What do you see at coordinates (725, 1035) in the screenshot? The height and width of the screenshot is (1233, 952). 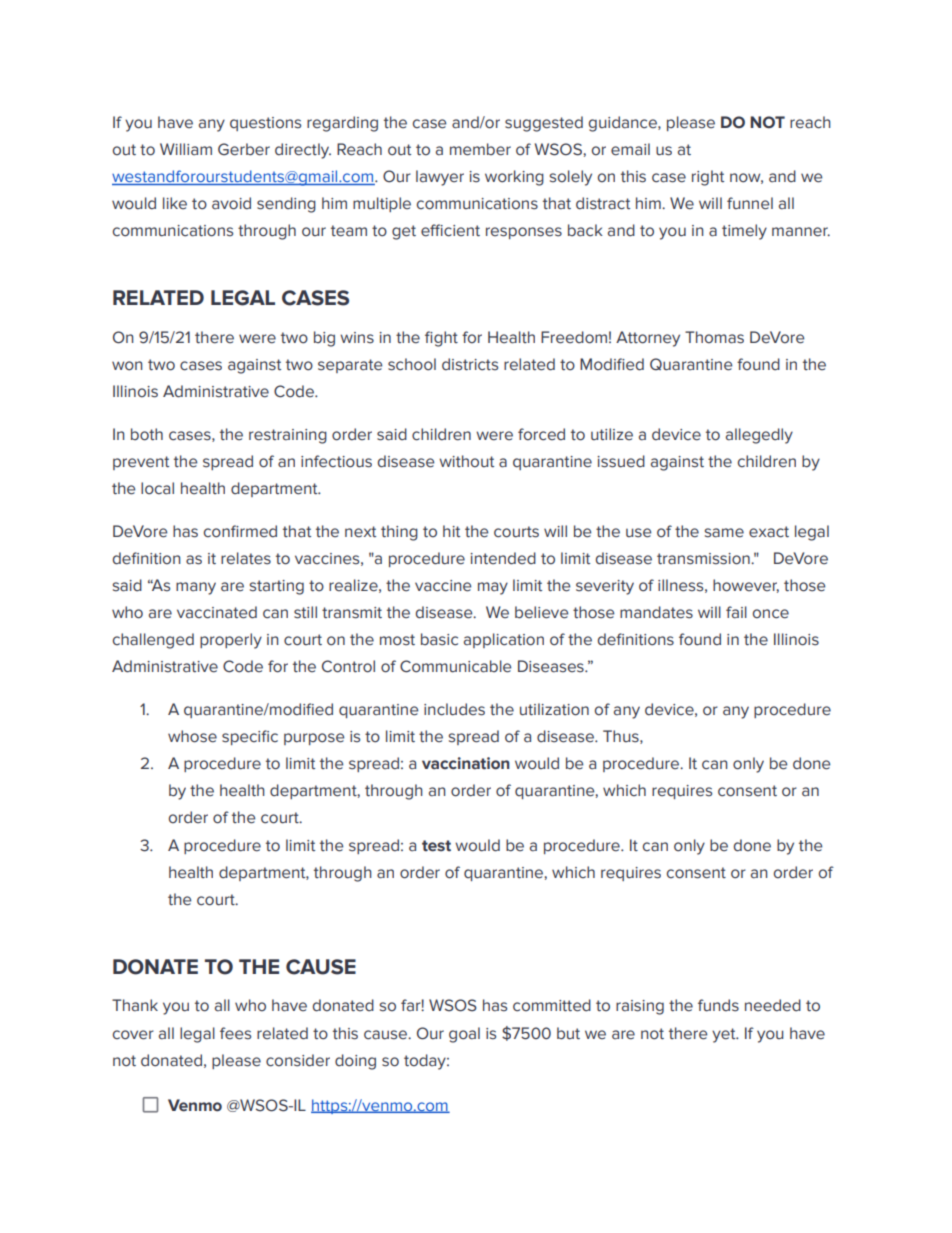 I see `yet` at bounding box center [725, 1035].
